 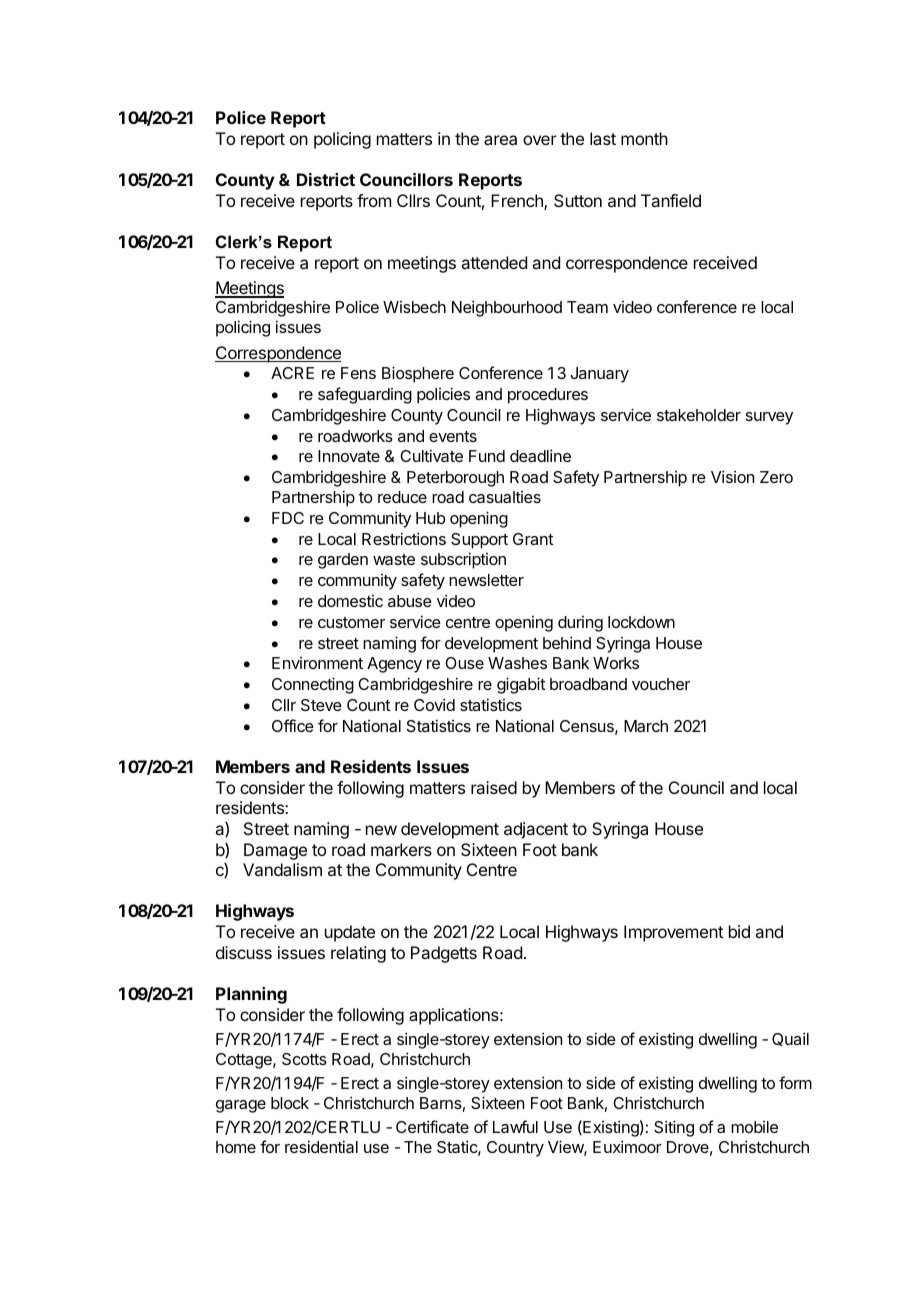 What do you see at coordinates (646, 726) in the document?
I see `March` at bounding box center [646, 726].
